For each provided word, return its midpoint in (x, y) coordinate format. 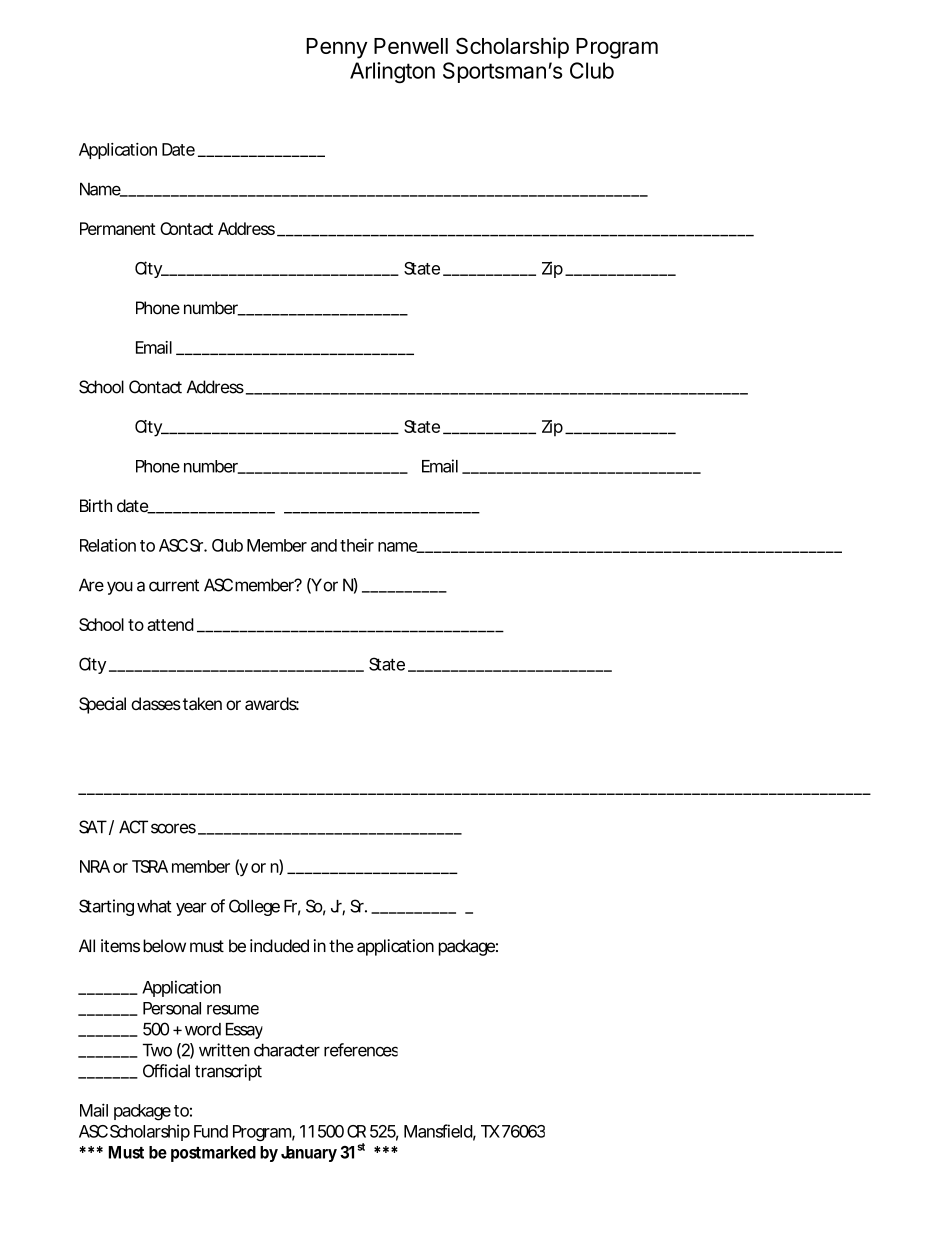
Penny (336, 48)
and (324, 545)
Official (166, 1071)
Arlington (392, 72)
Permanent (118, 228)
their (357, 545)
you (120, 588)
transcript (228, 1072)
